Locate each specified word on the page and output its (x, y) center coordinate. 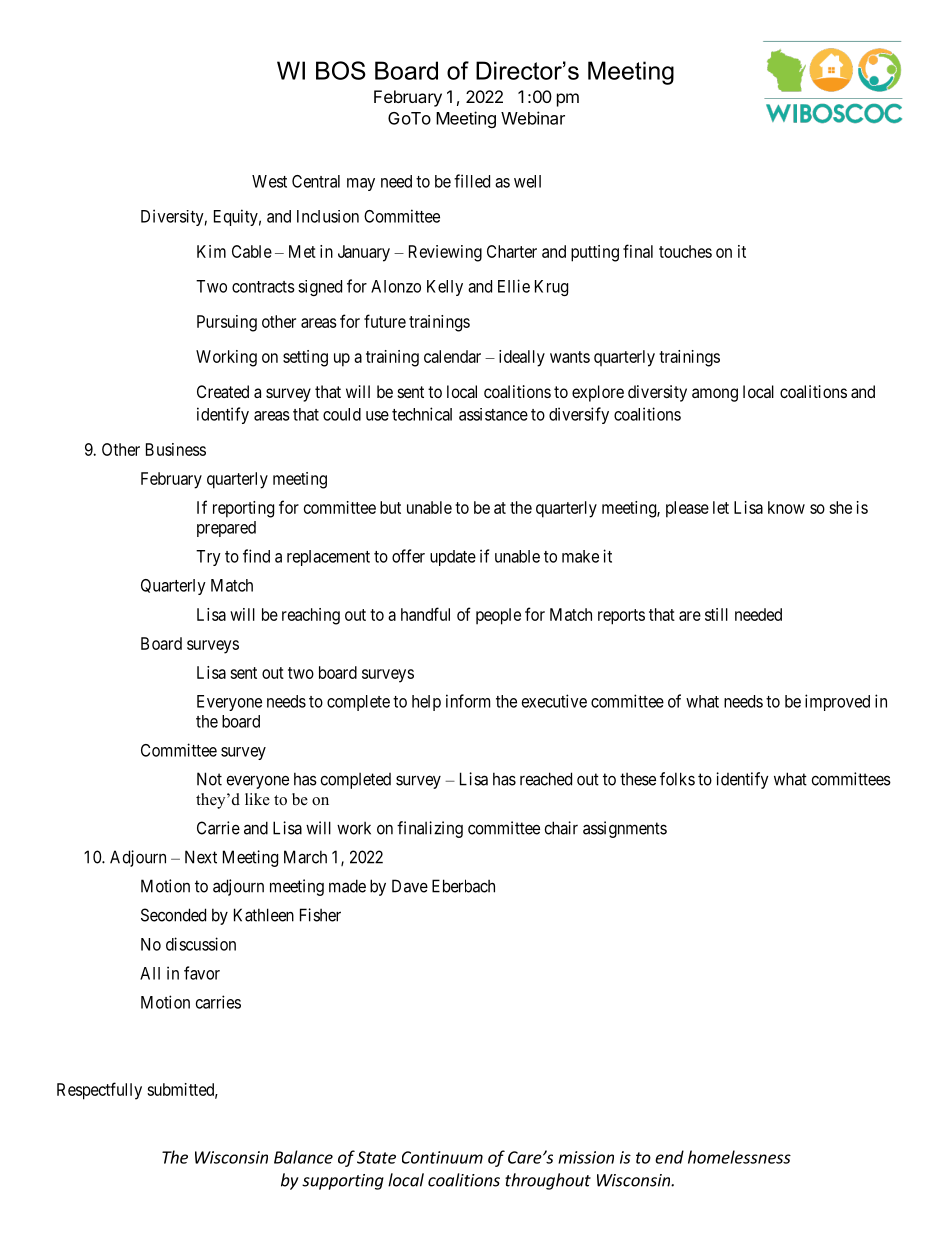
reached (546, 779)
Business (176, 449)
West (269, 181)
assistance (493, 414)
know (786, 507)
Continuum (442, 1157)
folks (677, 779)
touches (685, 251)
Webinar (533, 118)
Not (209, 779)
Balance (303, 1157)
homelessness (739, 1157)
